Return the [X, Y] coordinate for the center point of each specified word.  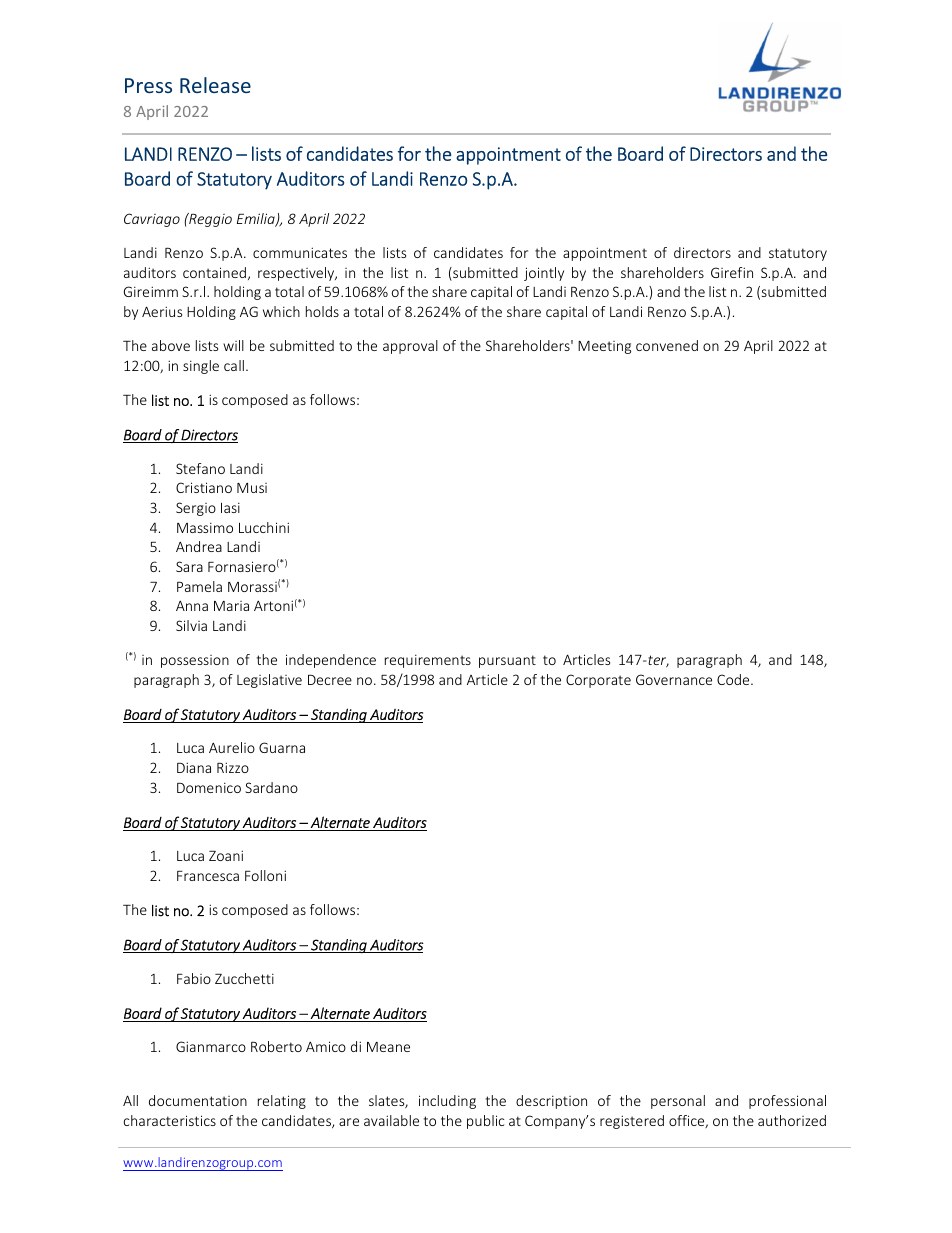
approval [410, 347]
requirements [428, 661]
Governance [674, 679]
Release [215, 85]
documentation [198, 1100]
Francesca [208, 876]
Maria [231, 606]
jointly [544, 274]
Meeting [604, 347]
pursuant [507, 661]
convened [667, 345]
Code [734, 679]
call [234, 365]
